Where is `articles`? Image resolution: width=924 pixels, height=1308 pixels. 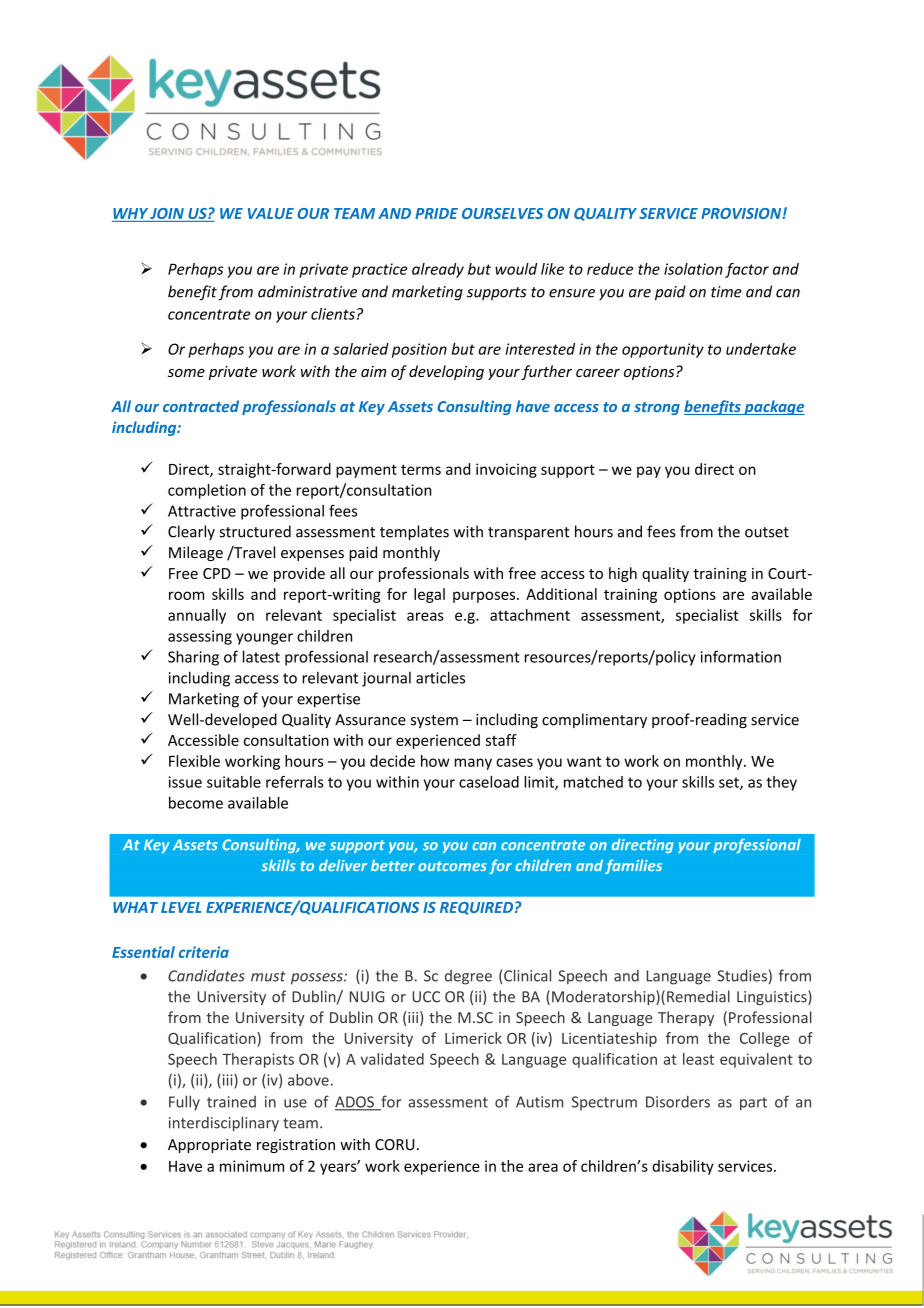 articles is located at coordinates (440, 677).
